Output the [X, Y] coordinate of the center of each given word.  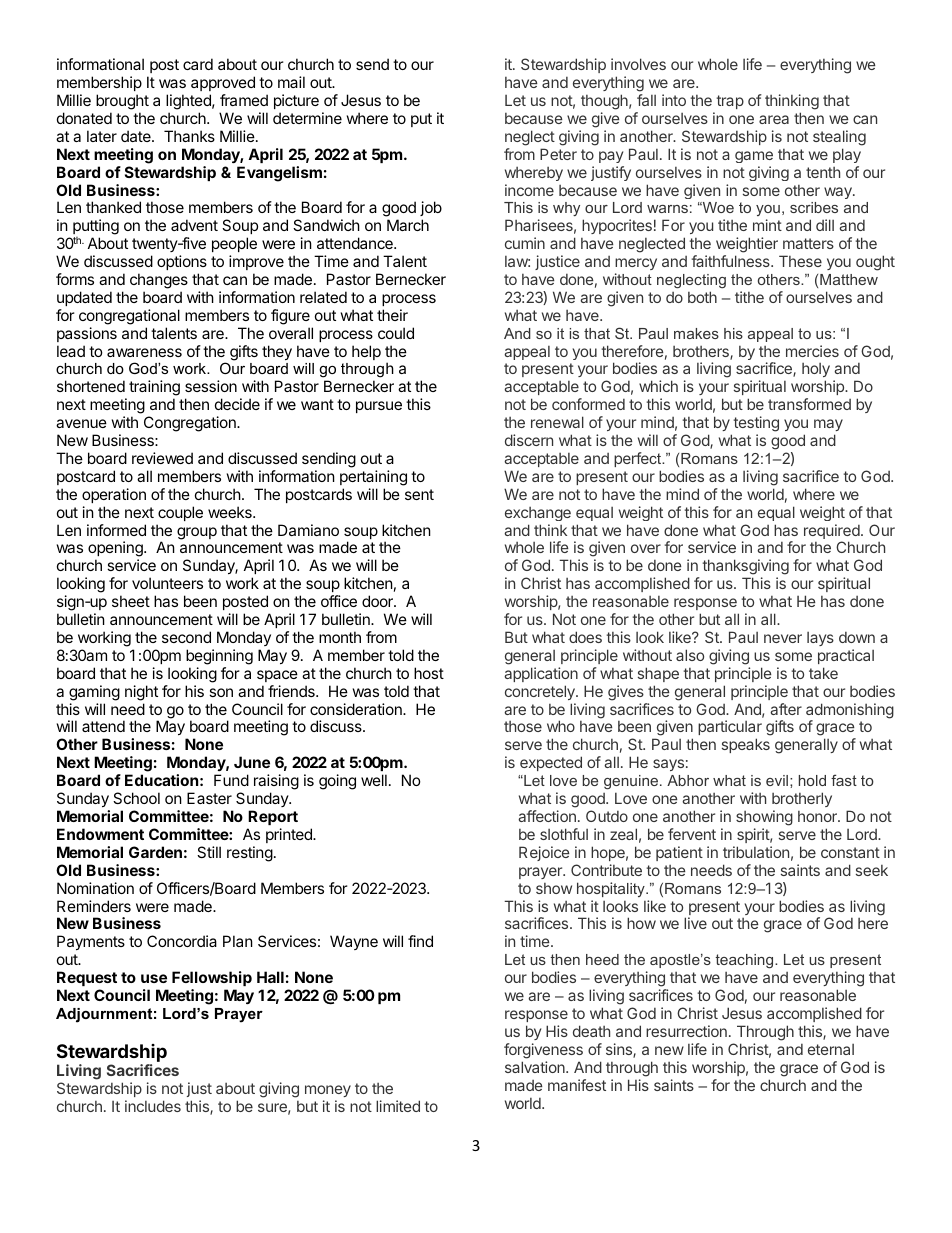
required [832, 533]
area [774, 119]
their [392, 315]
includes [153, 1106]
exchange [538, 514]
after [786, 709]
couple [180, 513]
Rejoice [544, 853]
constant [850, 852]
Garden [155, 852]
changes [159, 281]
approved [223, 83]
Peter [558, 154]
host [429, 673]
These [800, 261]
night [141, 693]
